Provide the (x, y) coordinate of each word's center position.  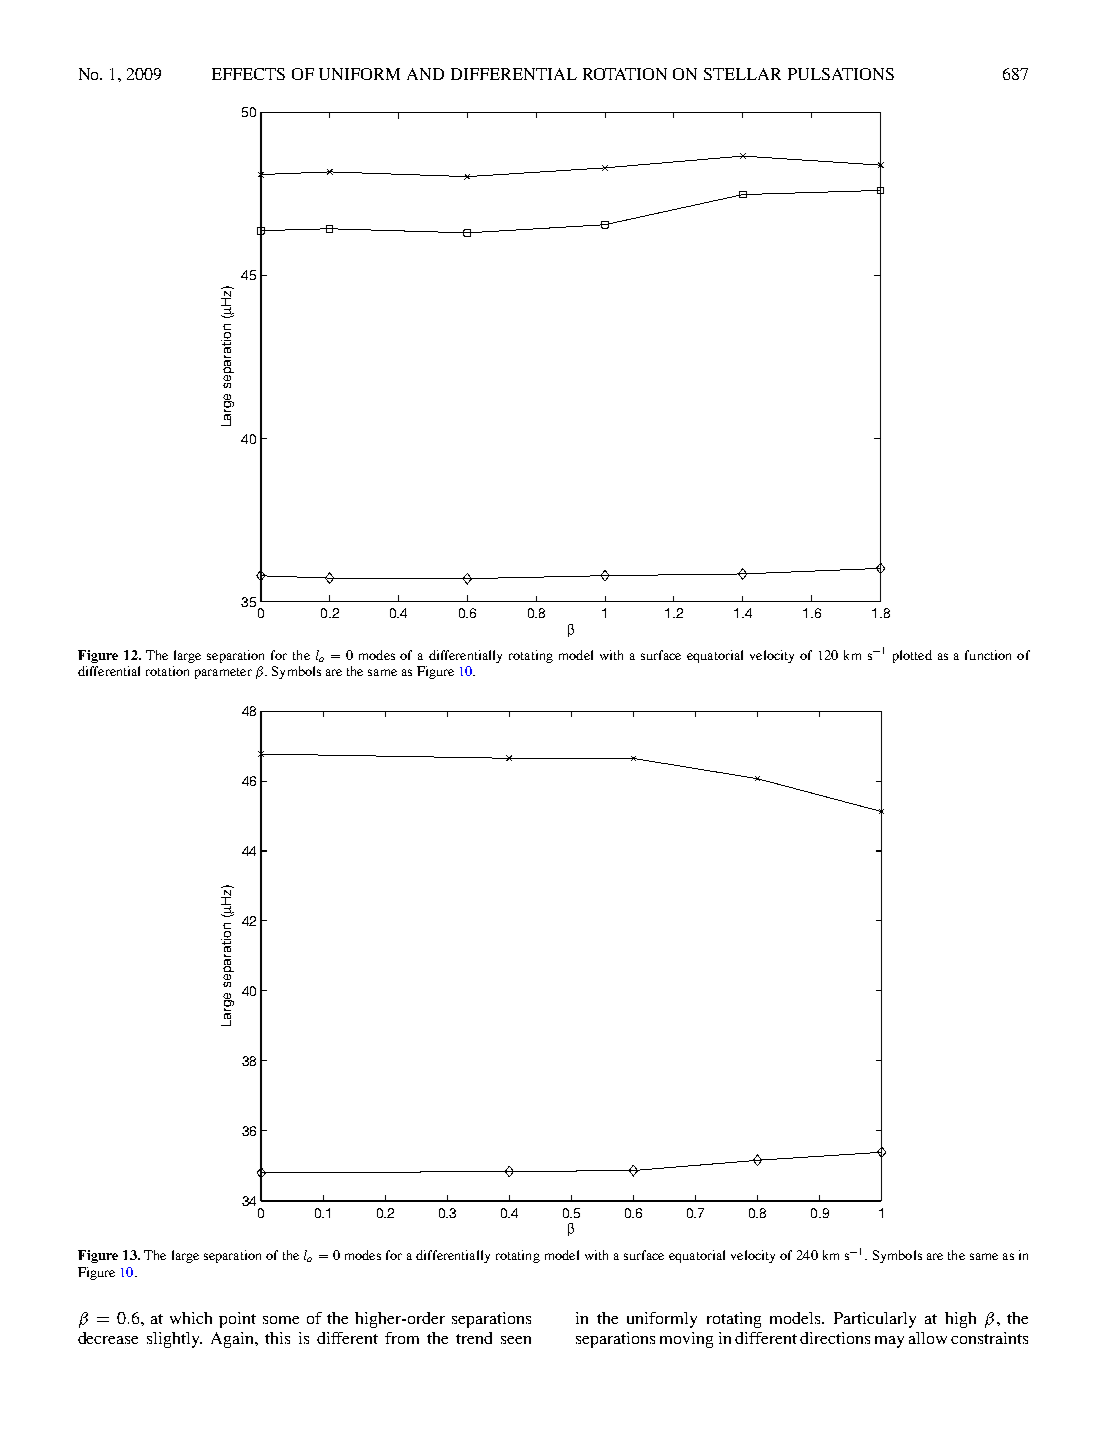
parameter (223, 673)
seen (516, 1340)
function (988, 655)
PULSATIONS (841, 74)
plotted (912, 656)
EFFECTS (248, 74)
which (191, 1318)
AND (425, 74)
